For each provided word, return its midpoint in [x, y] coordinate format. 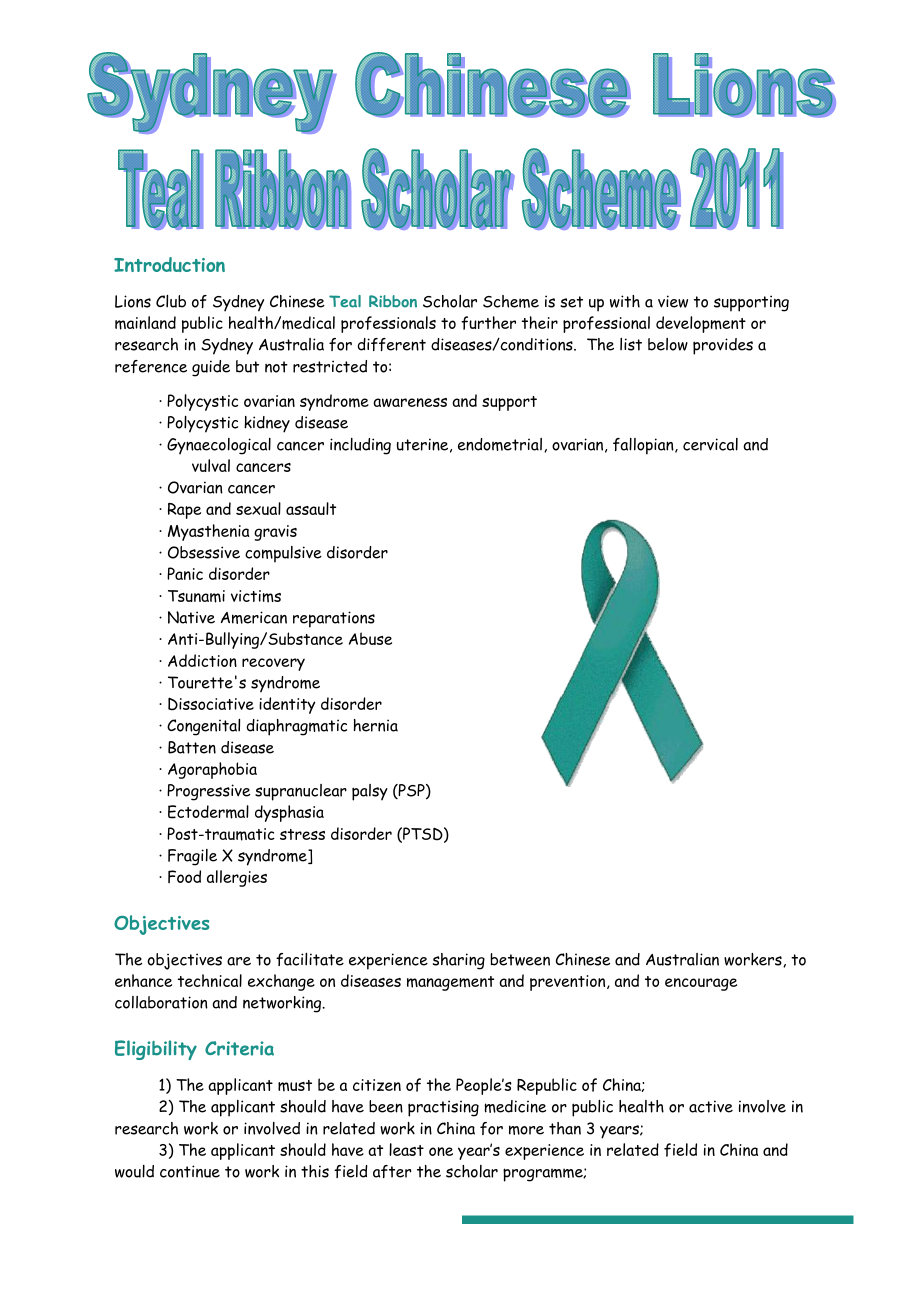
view [673, 301]
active [711, 1106]
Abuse [370, 638]
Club [171, 301]
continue [190, 1171]
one [441, 1151]
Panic [185, 573]
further [488, 323]
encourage [701, 984]
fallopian [644, 446]
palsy [370, 792]
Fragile [192, 857]
